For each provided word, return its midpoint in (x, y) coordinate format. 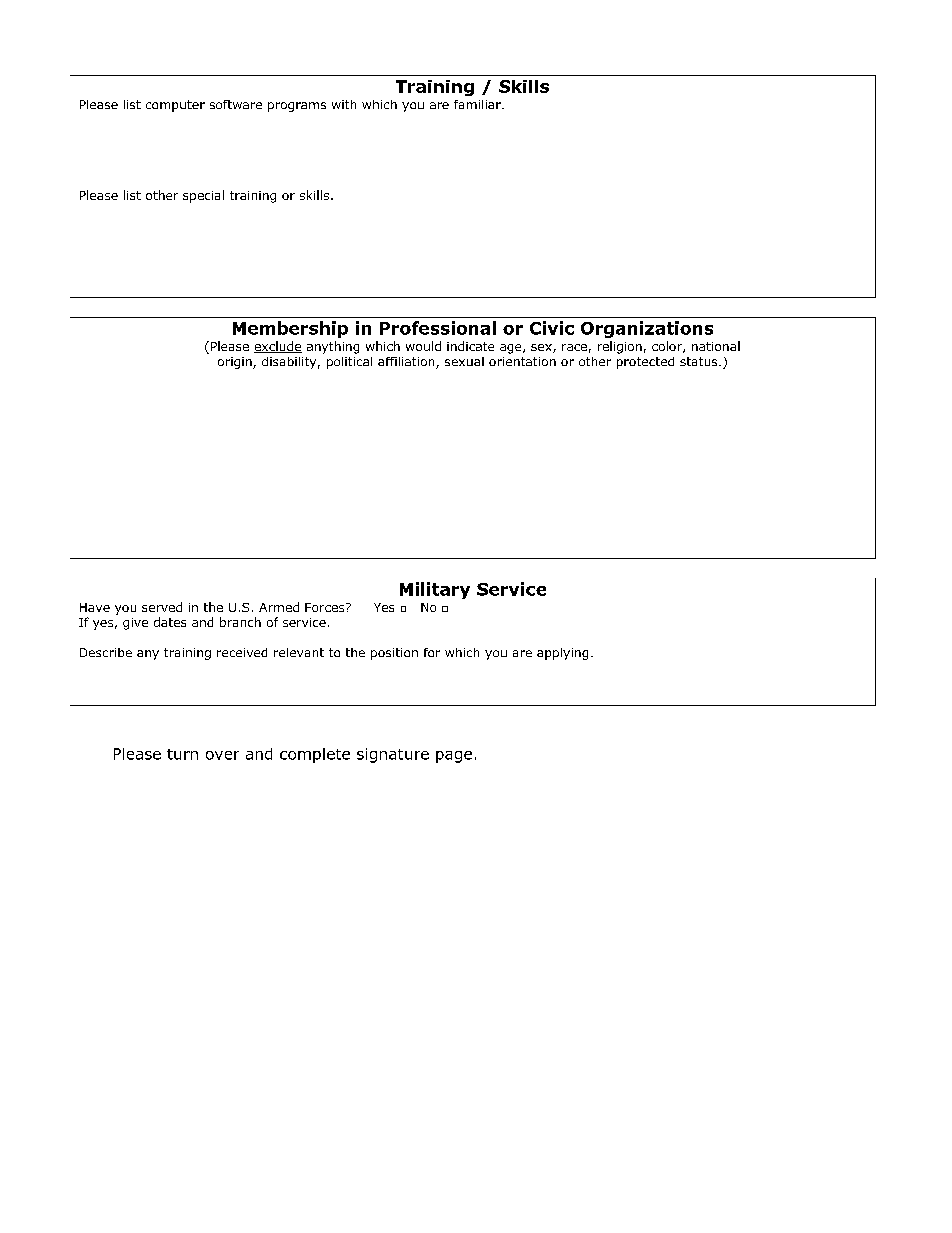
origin (236, 363)
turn (182, 754)
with (344, 104)
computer (175, 106)
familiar (478, 104)
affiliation (407, 363)
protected (645, 363)
